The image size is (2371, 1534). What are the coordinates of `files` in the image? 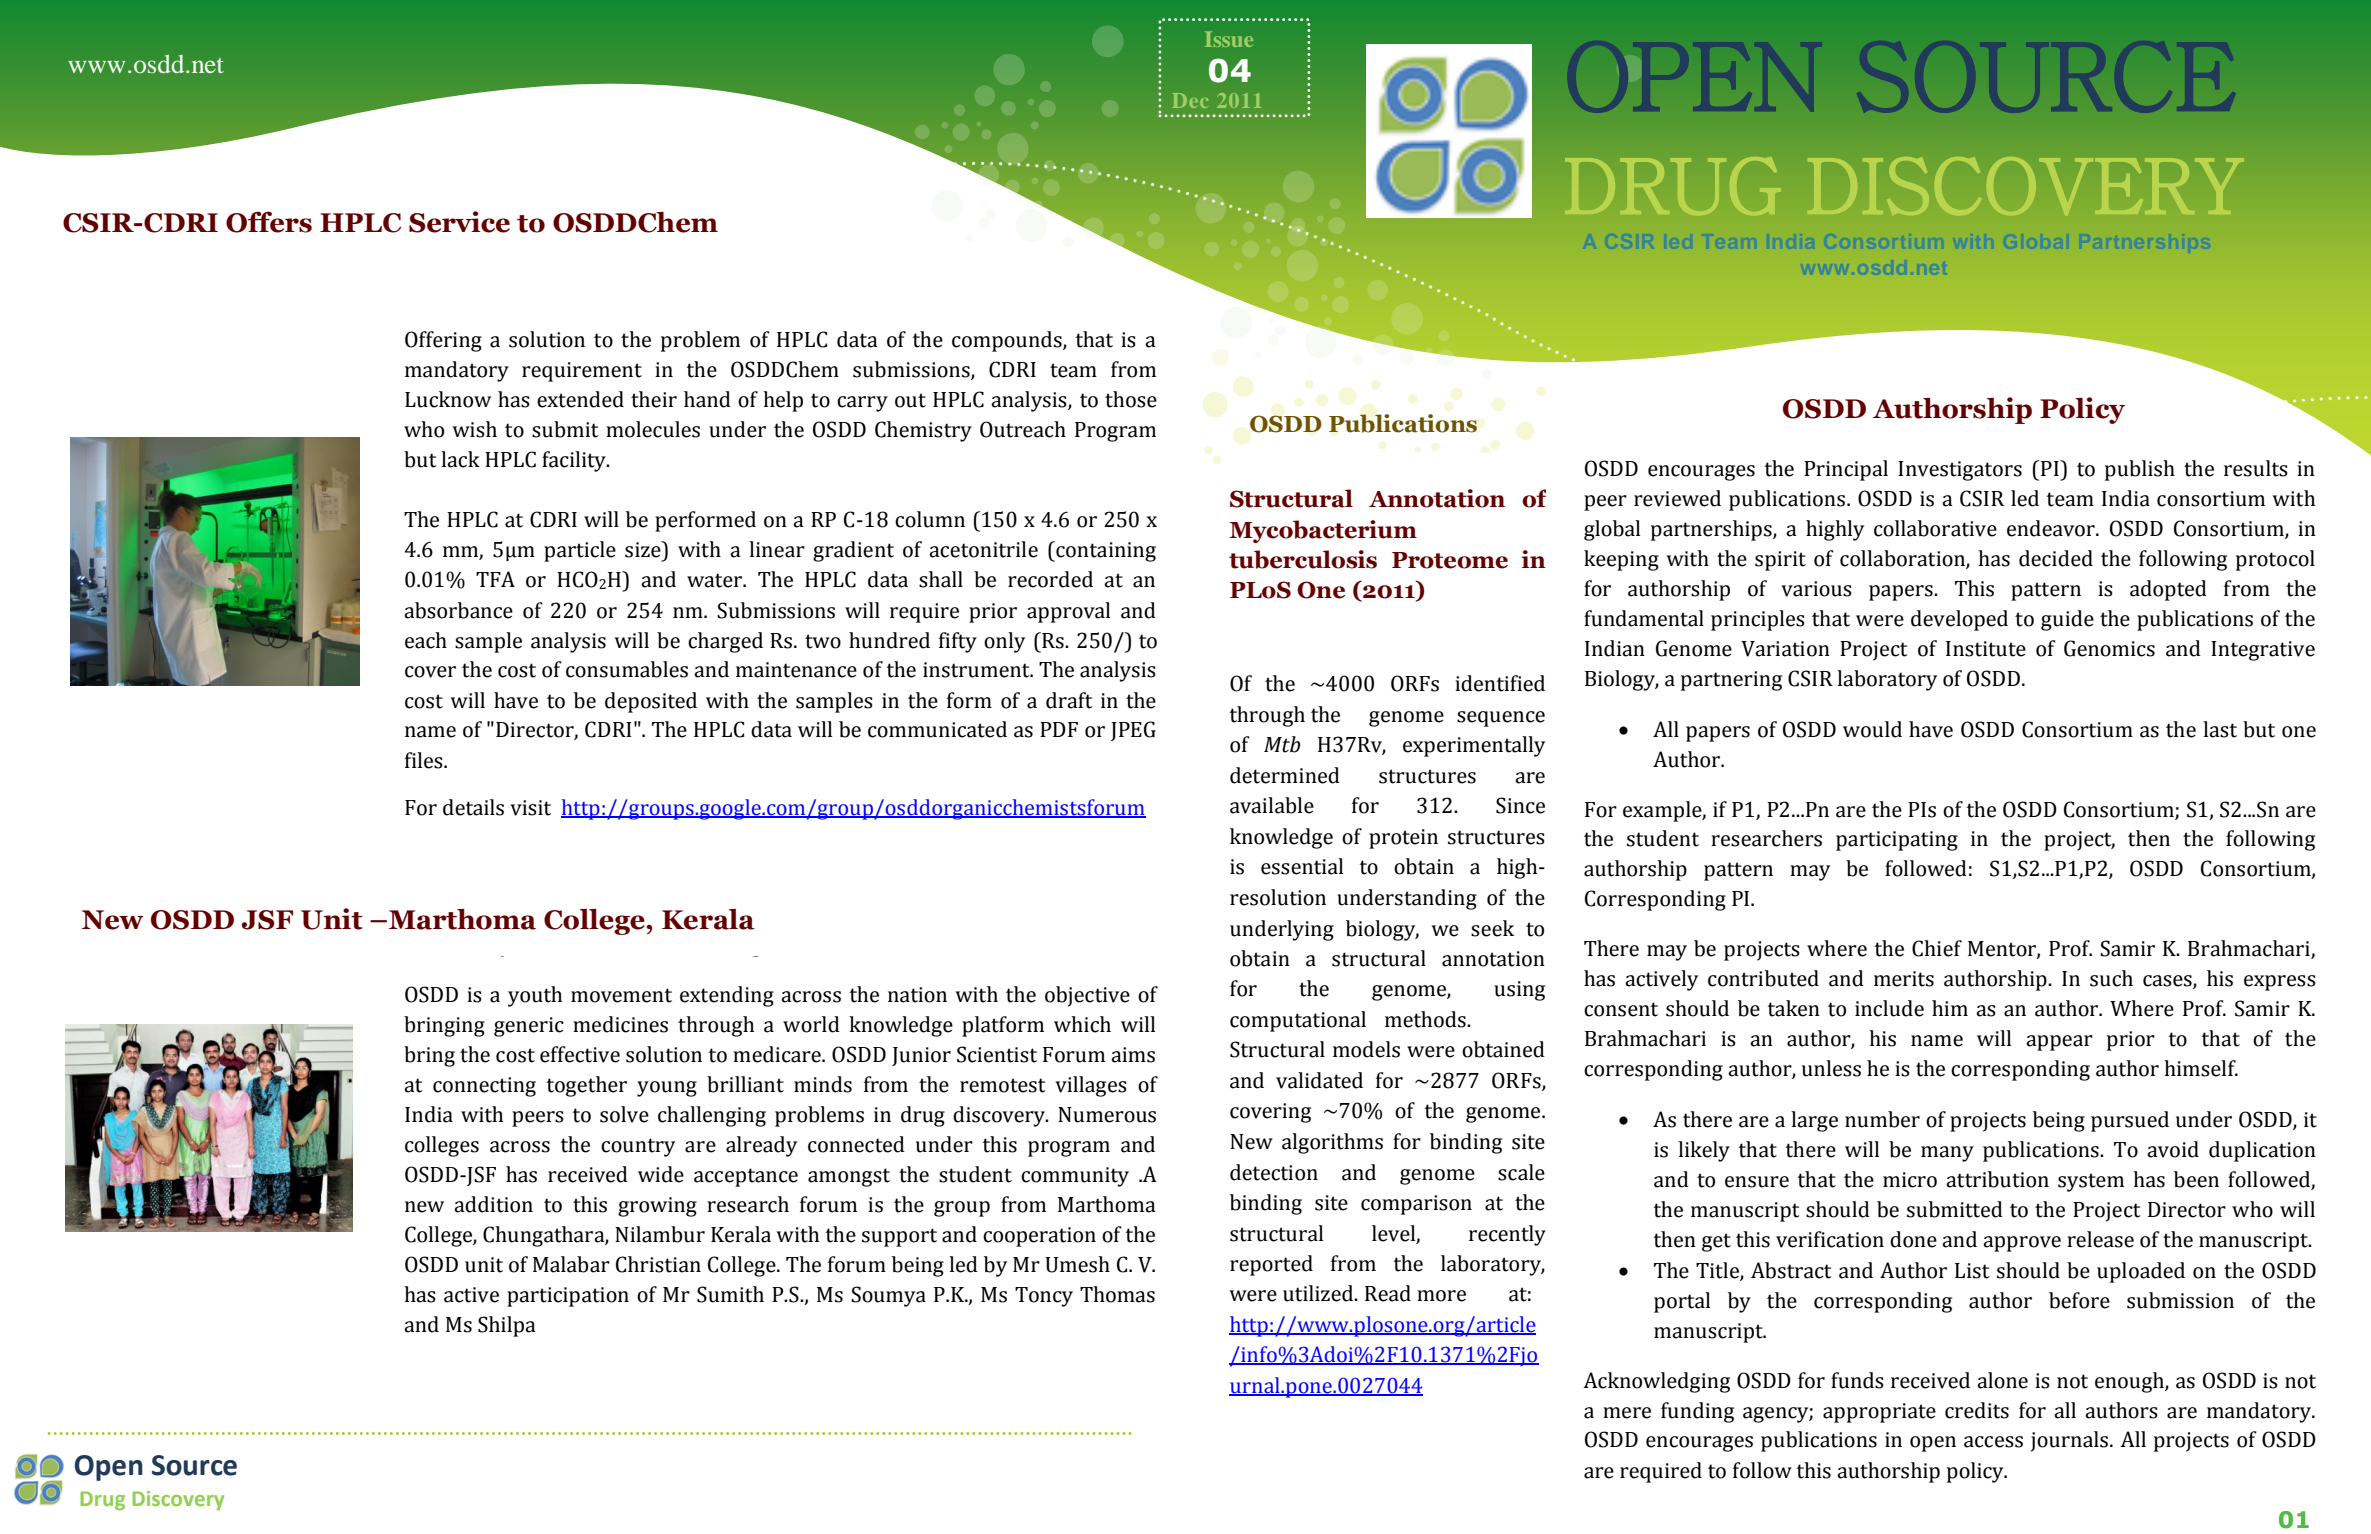 It's located at (425, 760).
